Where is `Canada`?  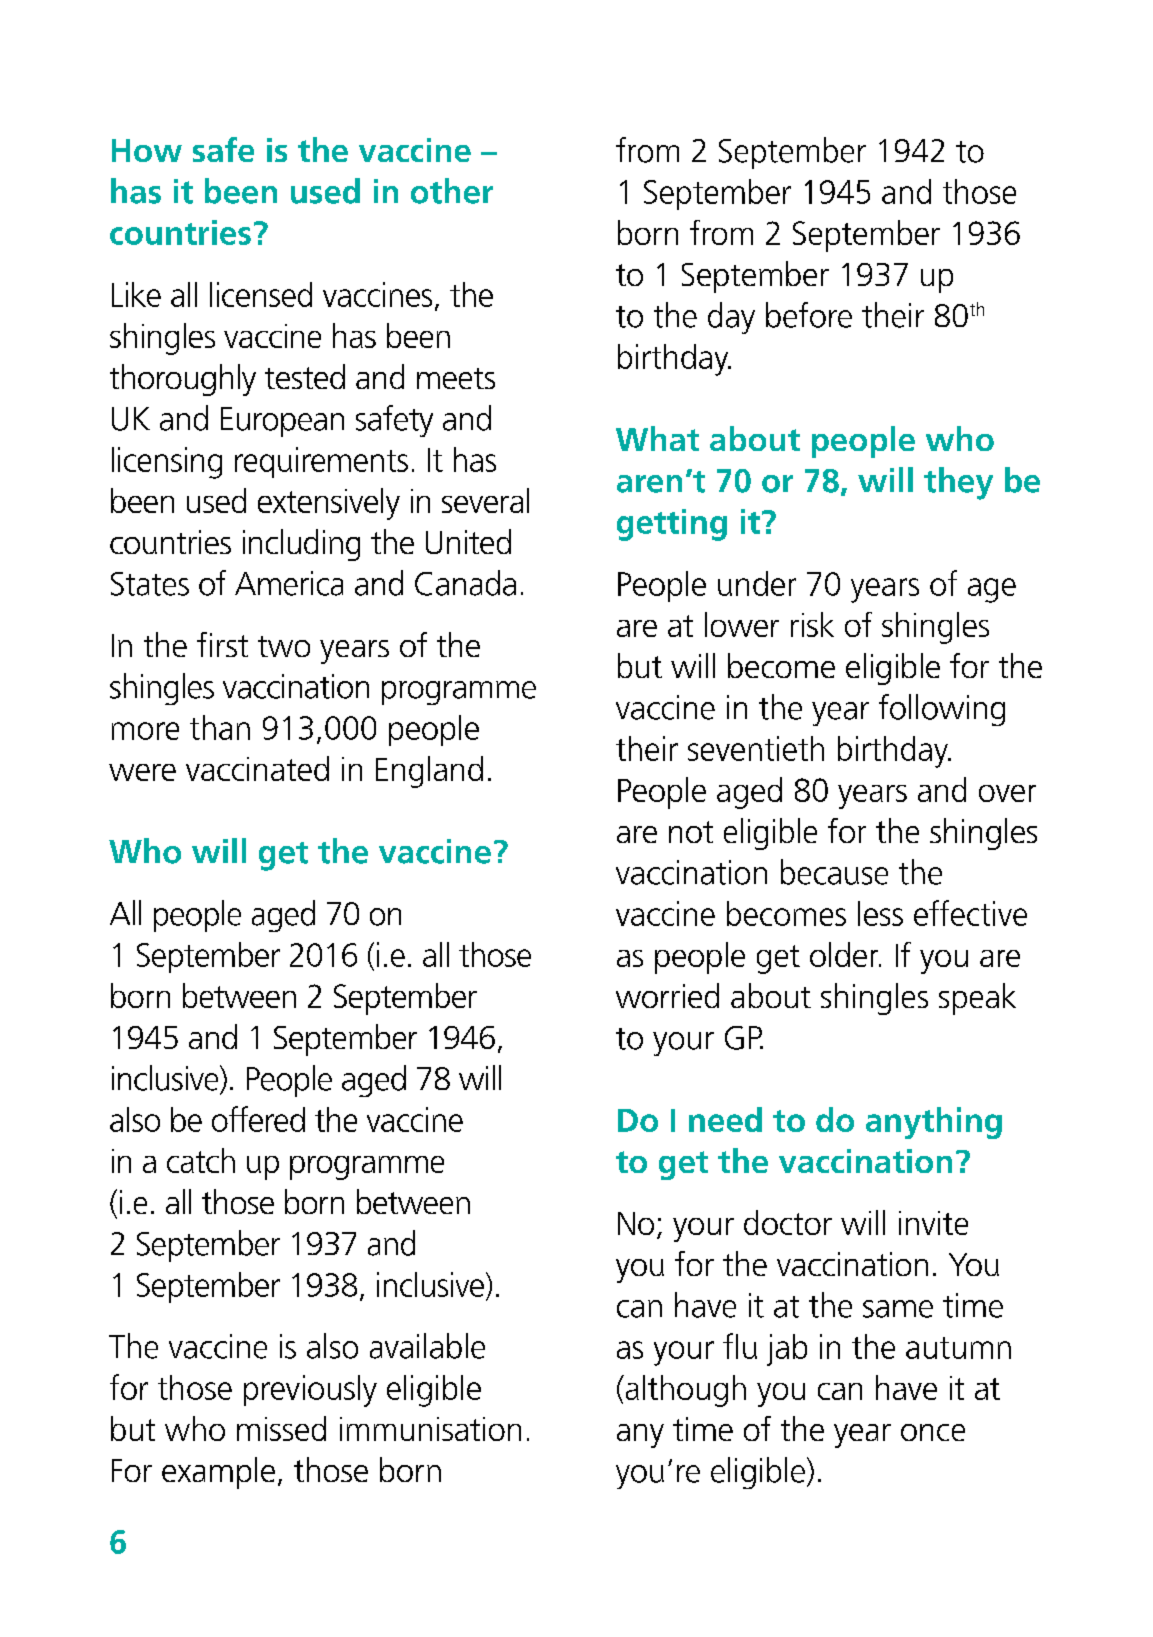
Canada is located at coordinates (465, 583).
